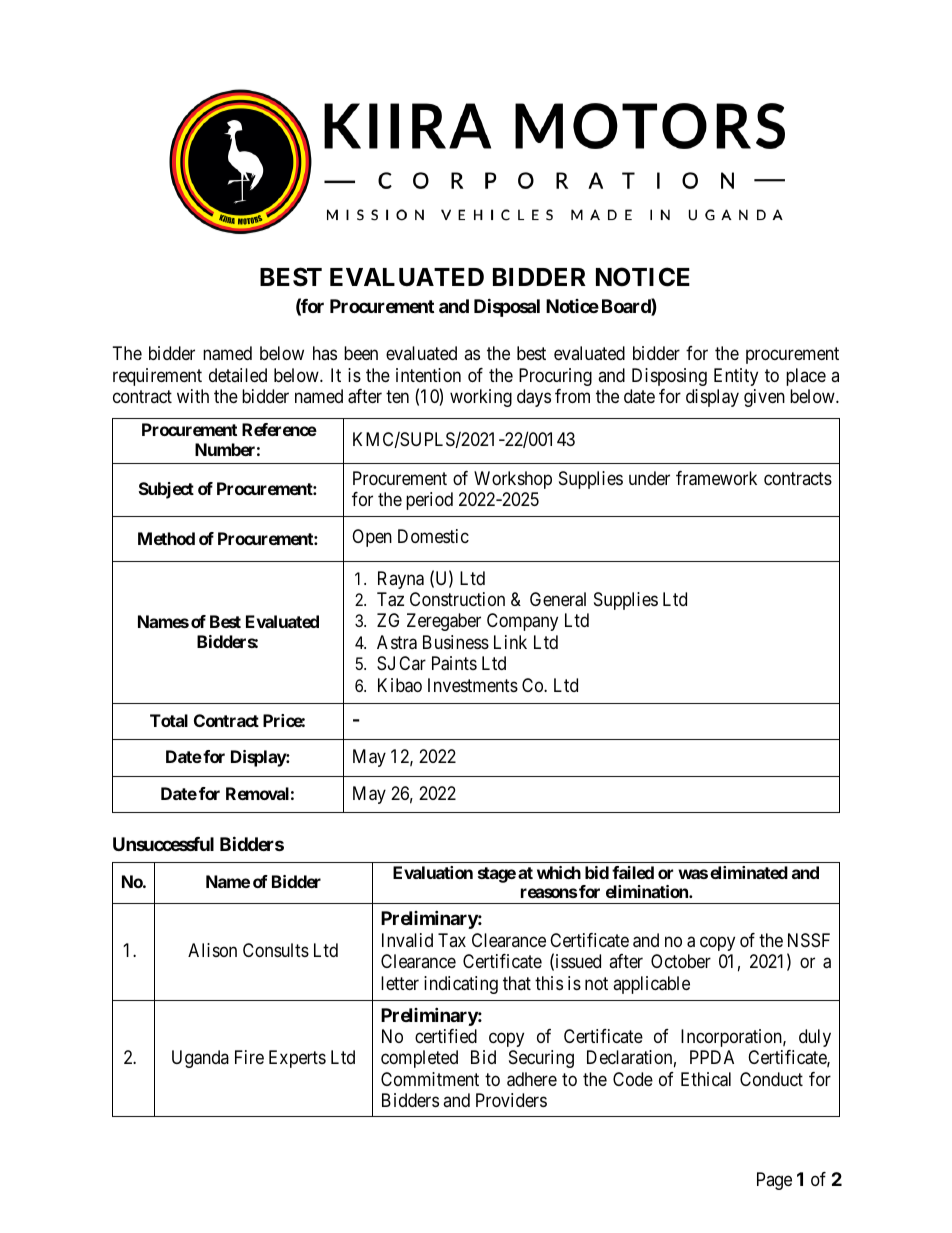  I want to click on Disposal, so click(507, 307).
